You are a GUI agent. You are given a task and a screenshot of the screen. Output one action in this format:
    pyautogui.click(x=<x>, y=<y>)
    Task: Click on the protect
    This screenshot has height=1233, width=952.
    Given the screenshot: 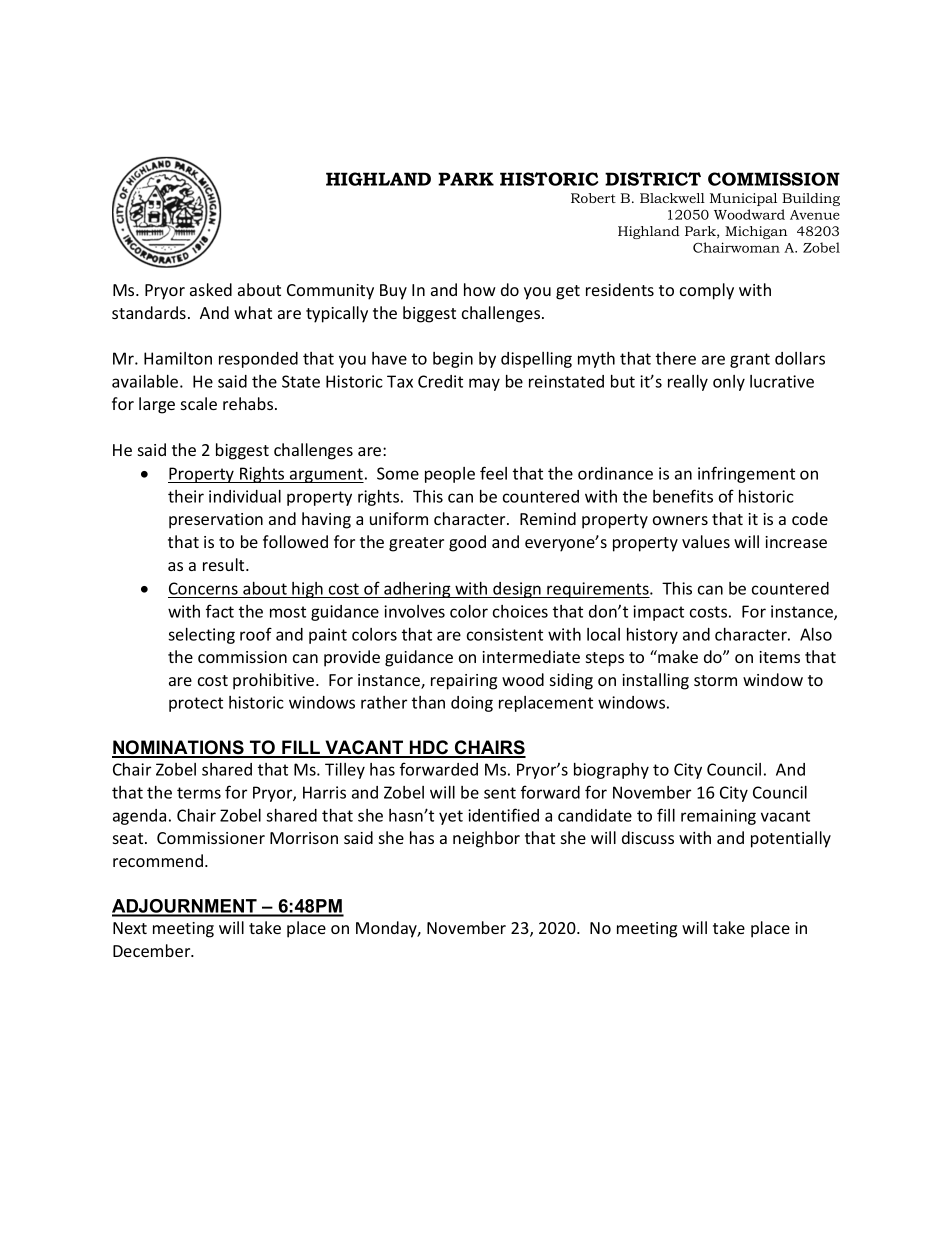 What is the action you would take?
    pyautogui.click(x=196, y=704)
